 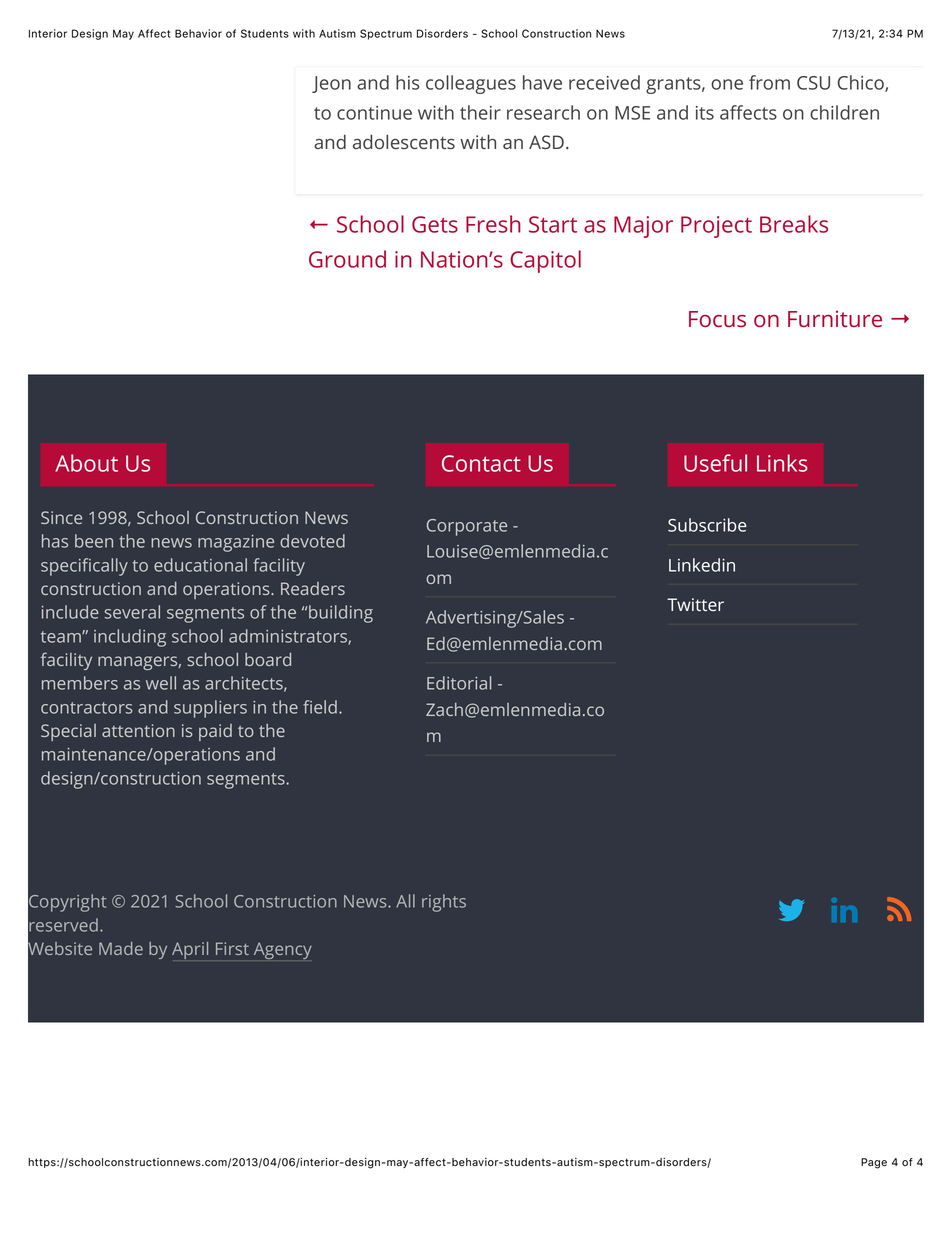 I want to click on Page, so click(x=874, y=1163).
